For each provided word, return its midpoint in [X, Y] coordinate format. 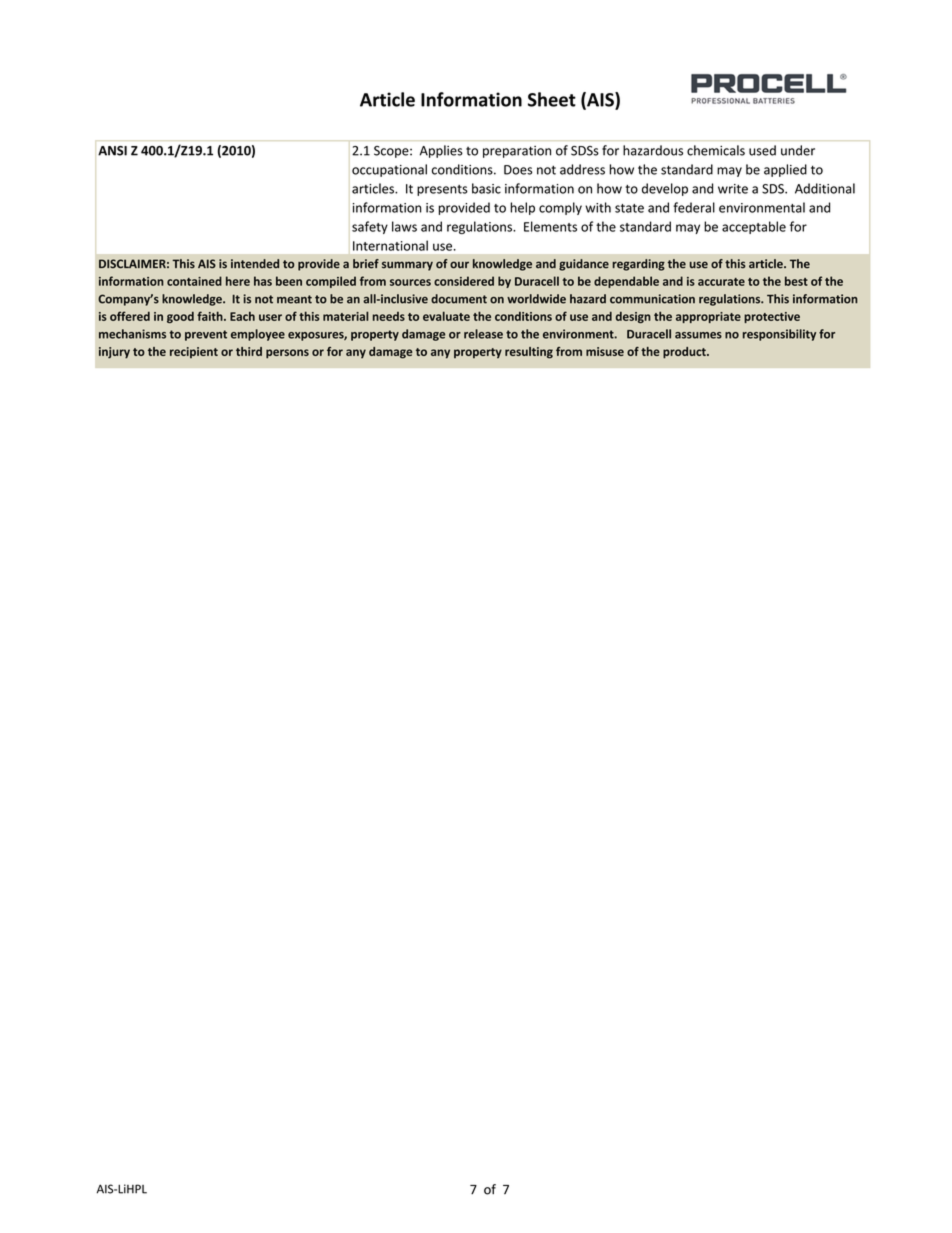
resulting [529, 353]
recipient [194, 352]
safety [370, 227]
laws [404, 226]
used [762, 150]
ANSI [112, 151]
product [685, 353]
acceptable [754, 227]
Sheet [552, 99]
